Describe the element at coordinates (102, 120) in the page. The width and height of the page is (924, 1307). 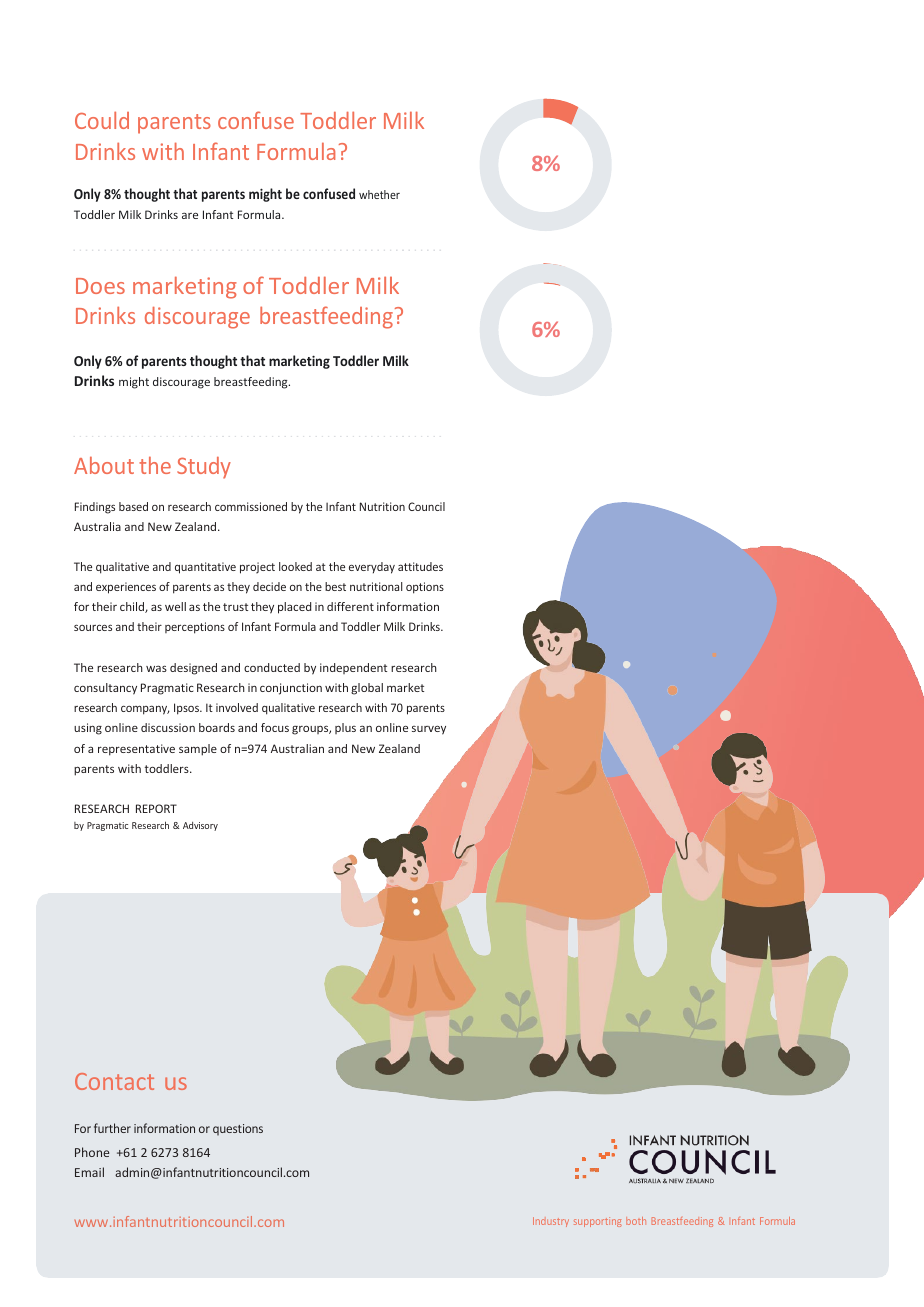
I see `Could` at that location.
